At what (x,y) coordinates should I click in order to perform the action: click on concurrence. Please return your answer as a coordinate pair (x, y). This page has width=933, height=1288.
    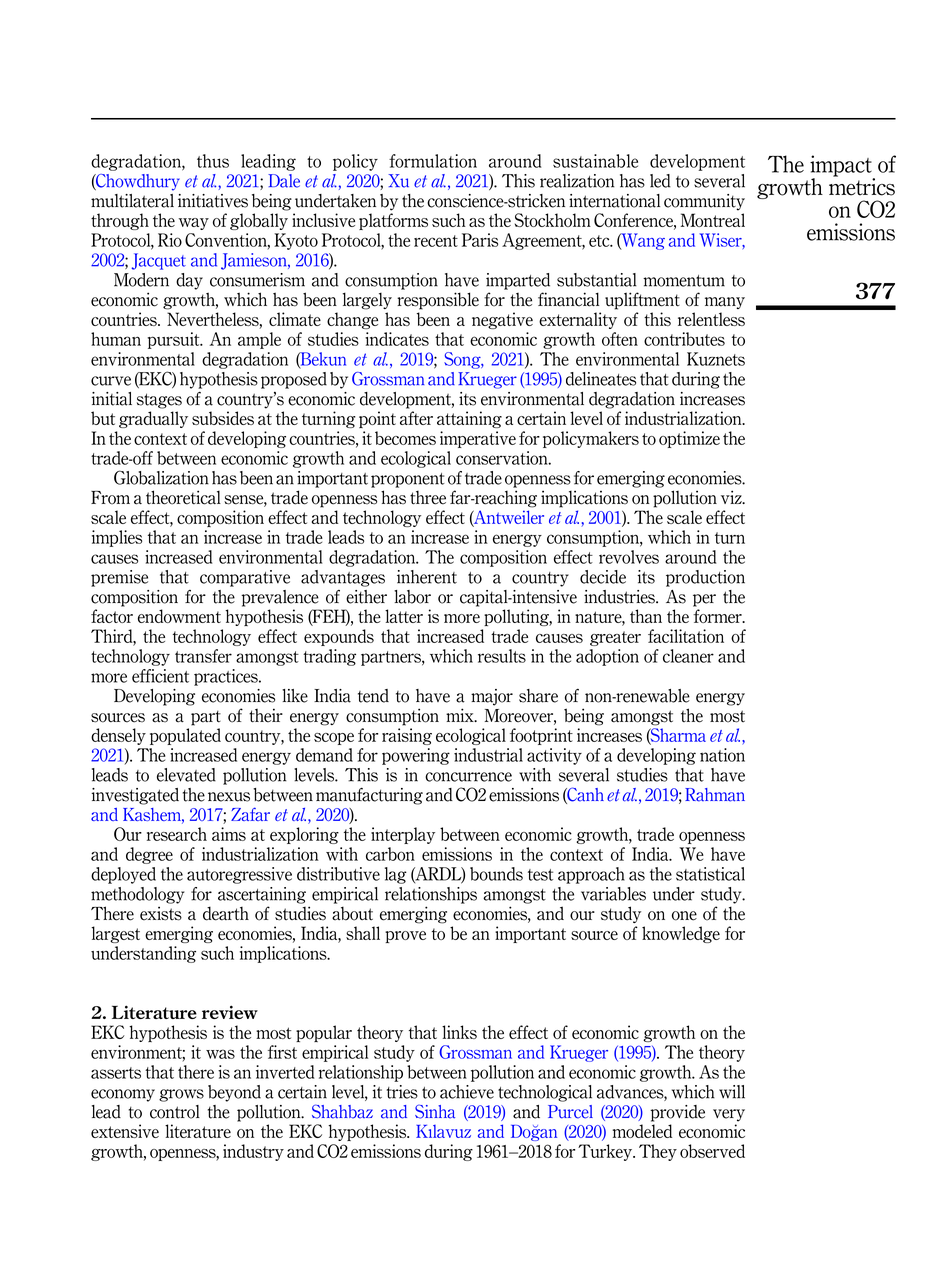
    Looking at the image, I should click on (468, 777).
